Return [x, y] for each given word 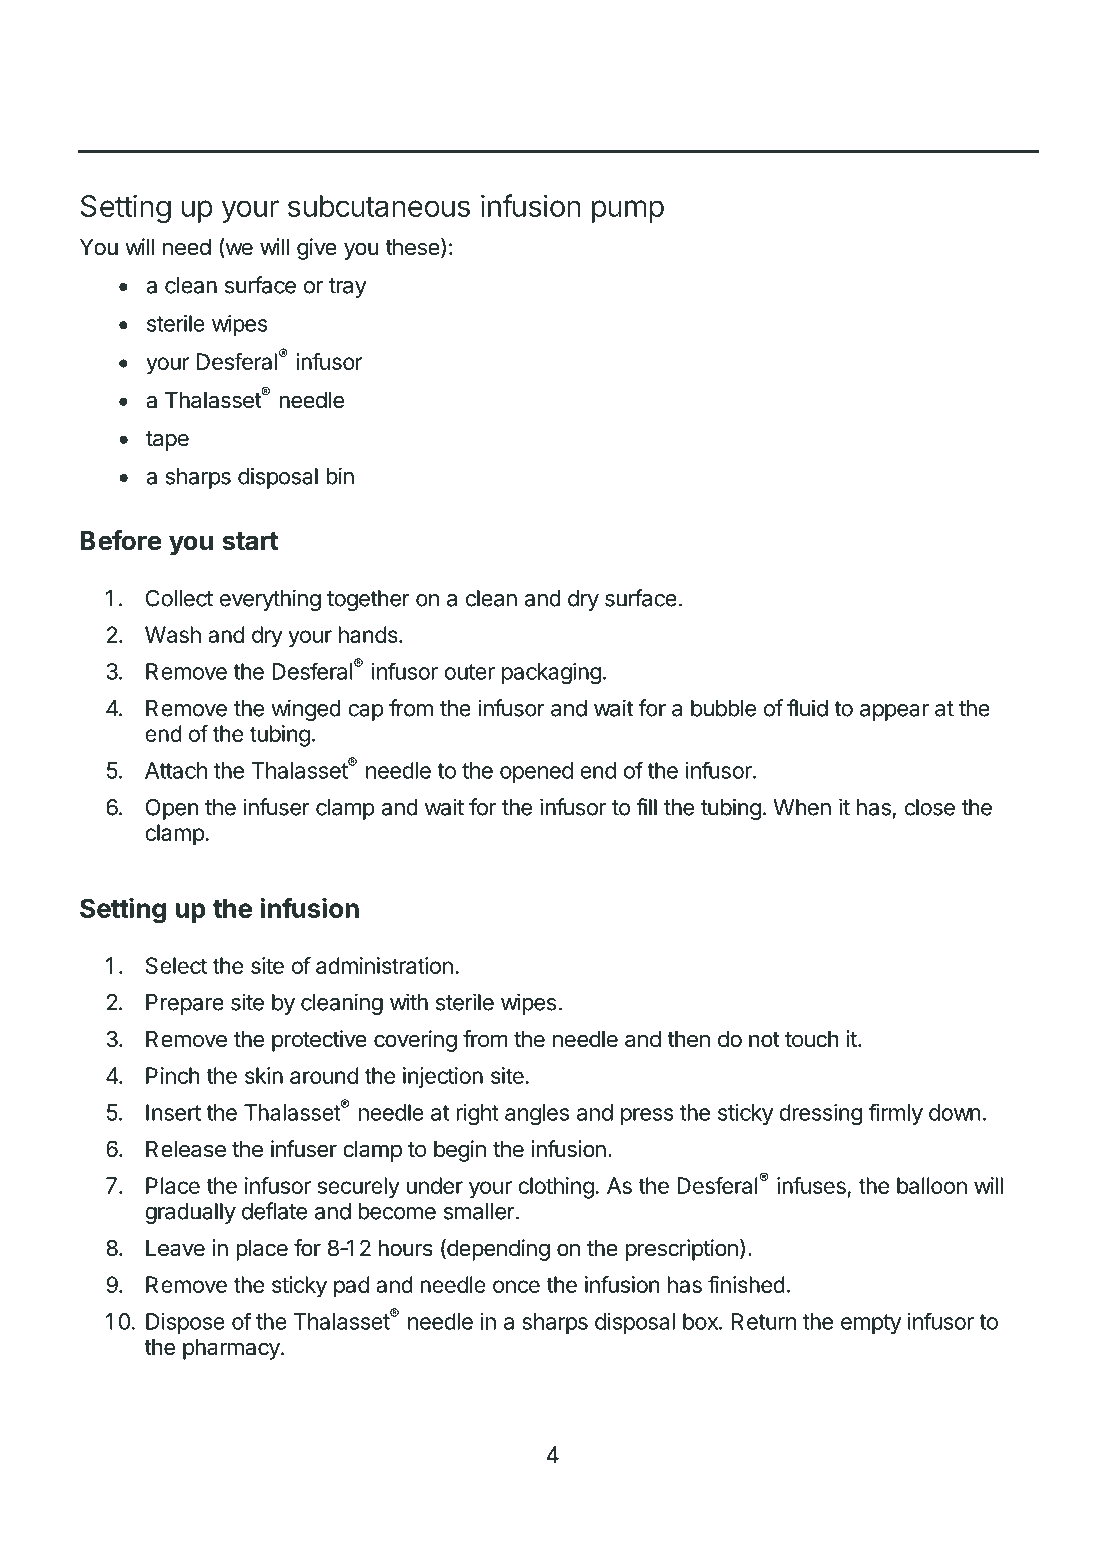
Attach [176, 770]
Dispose [185, 1323]
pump [628, 211]
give [317, 249]
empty [871, 1324]
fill [646, 807]
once [516, 1286]
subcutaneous [379, 206]
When [802, 807]
